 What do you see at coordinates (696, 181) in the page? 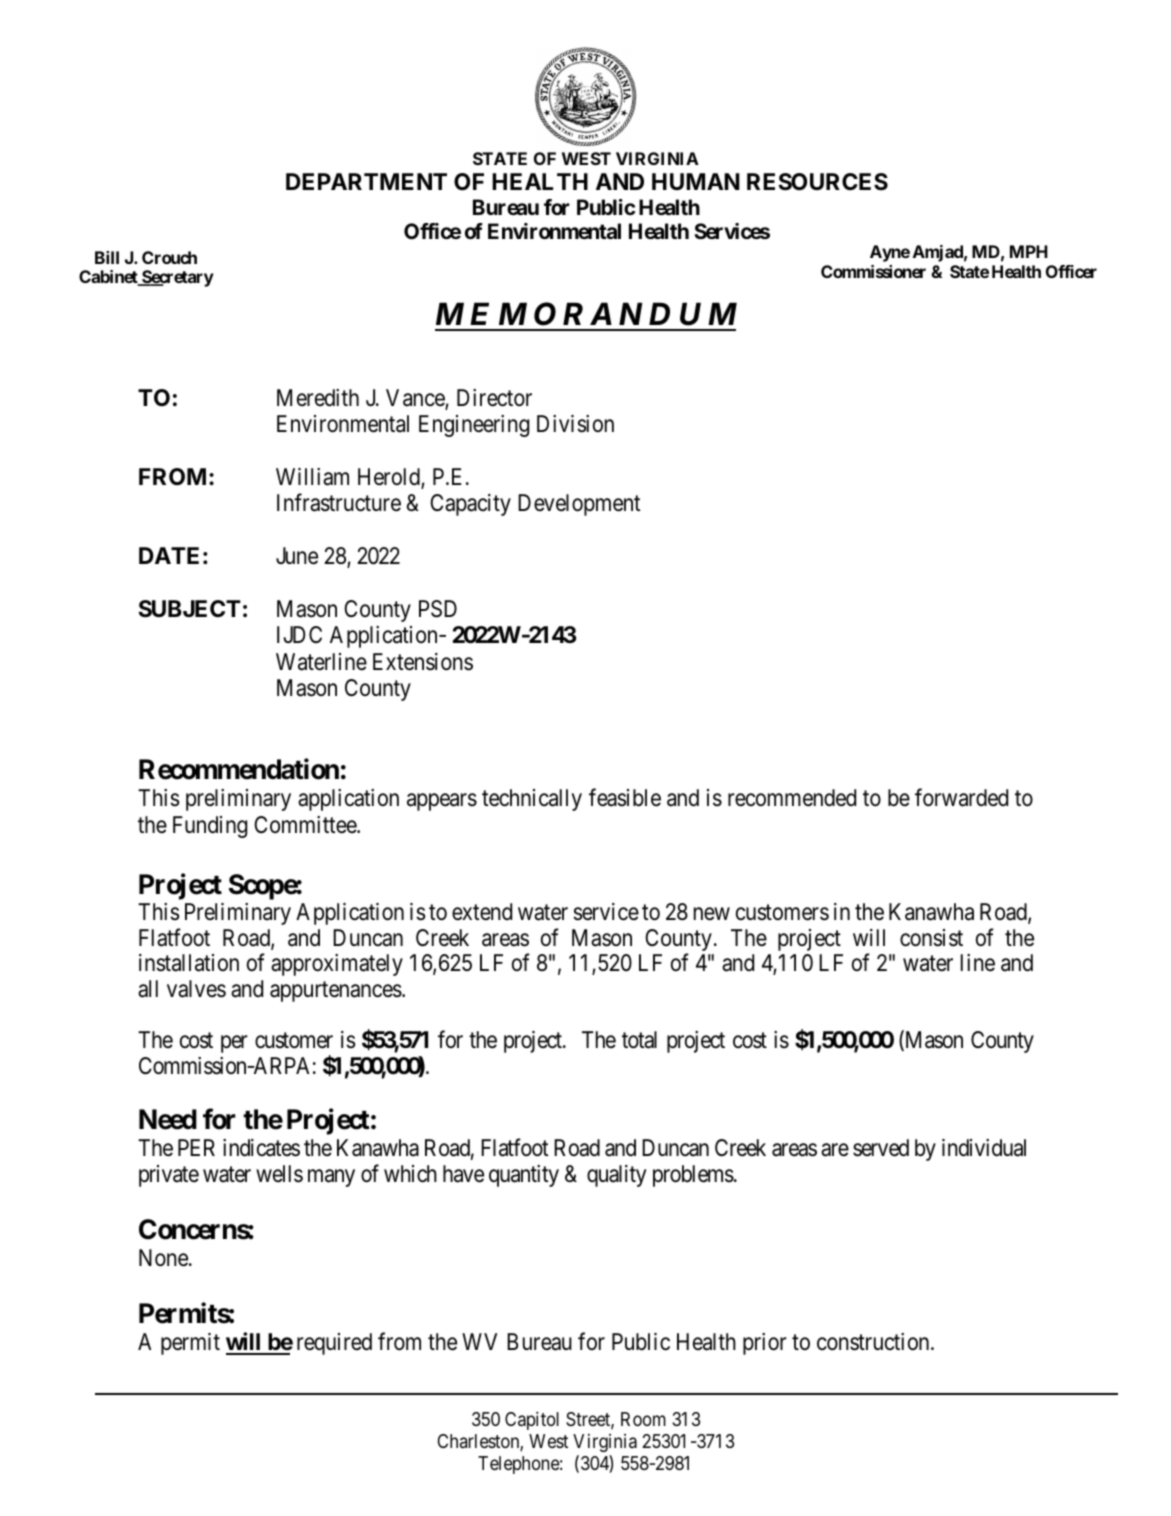
I see `HUMAN` at bounding box center [696, 181].
